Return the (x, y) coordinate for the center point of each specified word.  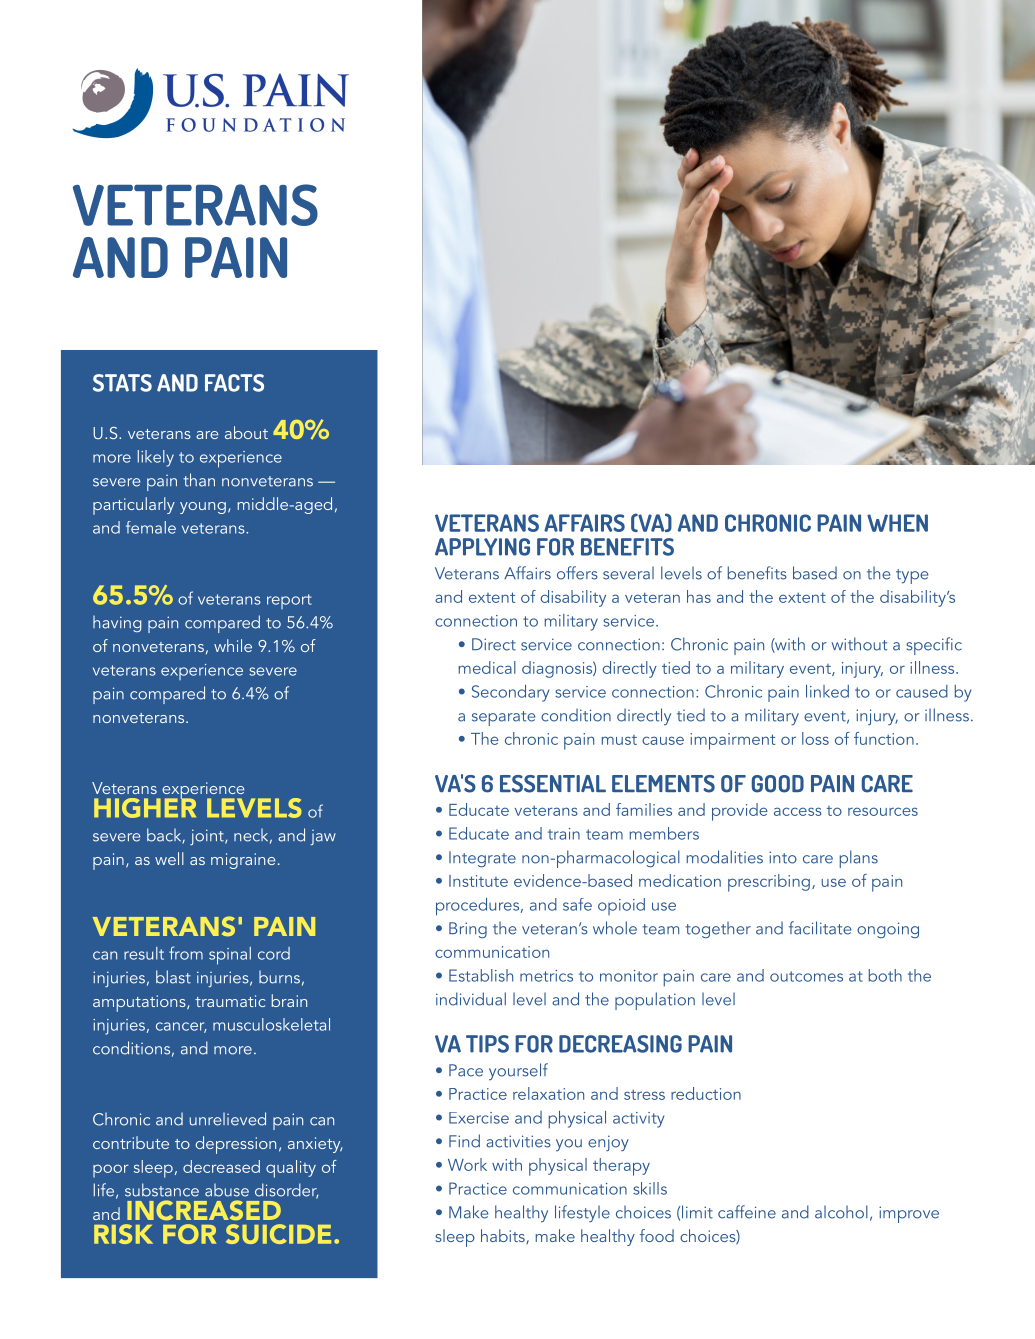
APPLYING (482, 547)
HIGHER (145, 806)
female (151, 527)
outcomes (806, 976)
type (912, 576)
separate (503, 718)
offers (577, 573)
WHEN (897, 523)
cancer (181, 1027)
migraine (243, 861)
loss (815, 738)
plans (859, 859)
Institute (478, 881)
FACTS (234, 383)
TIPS (487, 1044)
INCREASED (204, 1210)
